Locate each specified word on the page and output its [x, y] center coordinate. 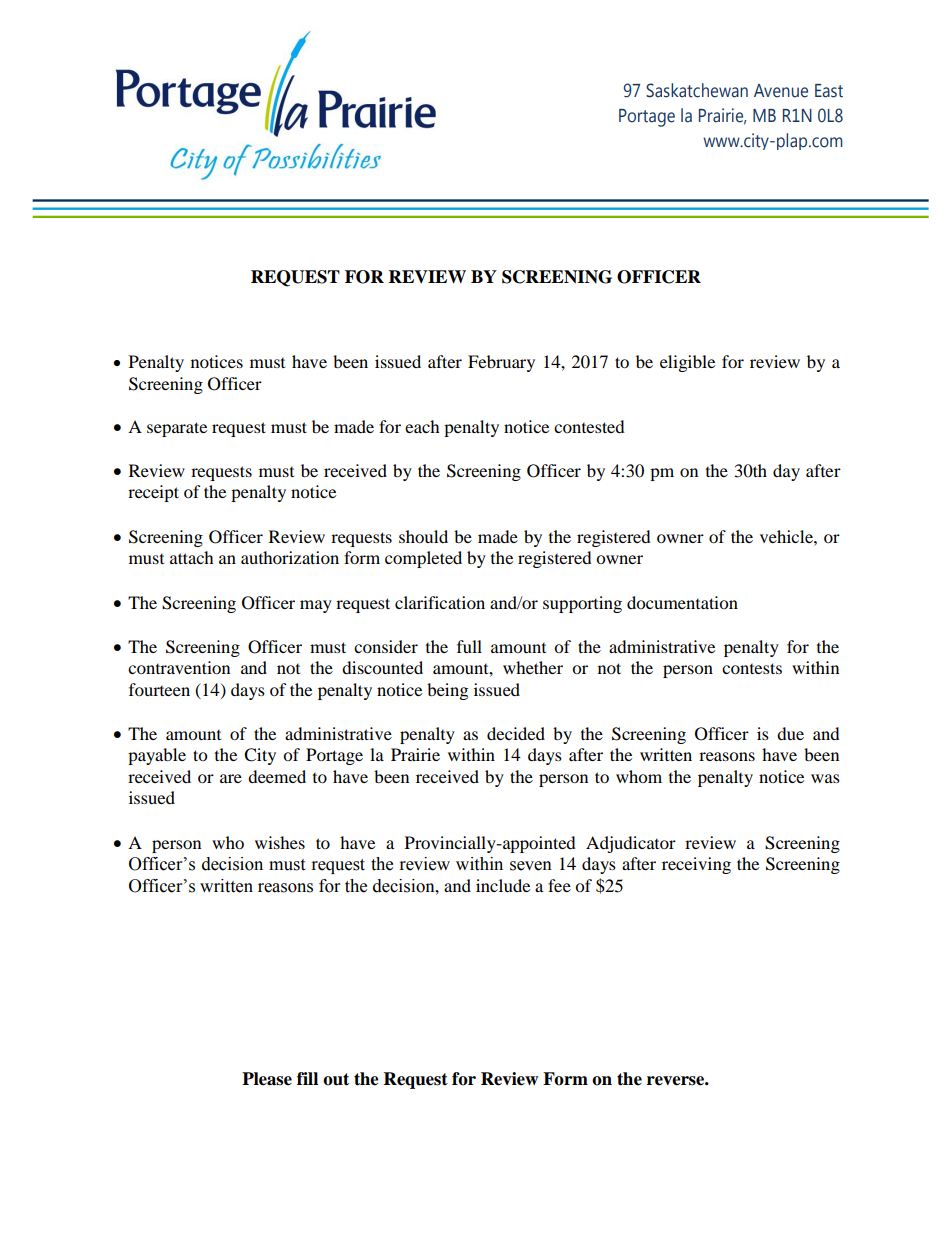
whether [533, 667]
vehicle [787, 536]
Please [267, 1079]
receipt [153, 493]
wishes [280, 842]
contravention [179, 667]
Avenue [781, 91]
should [423, 536]
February [501, 363]
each [422, 426]
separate [177, 429]
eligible [687, 363]
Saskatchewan [697, 90]
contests [752, 668]
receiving [696, 865]
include [503, 885]
